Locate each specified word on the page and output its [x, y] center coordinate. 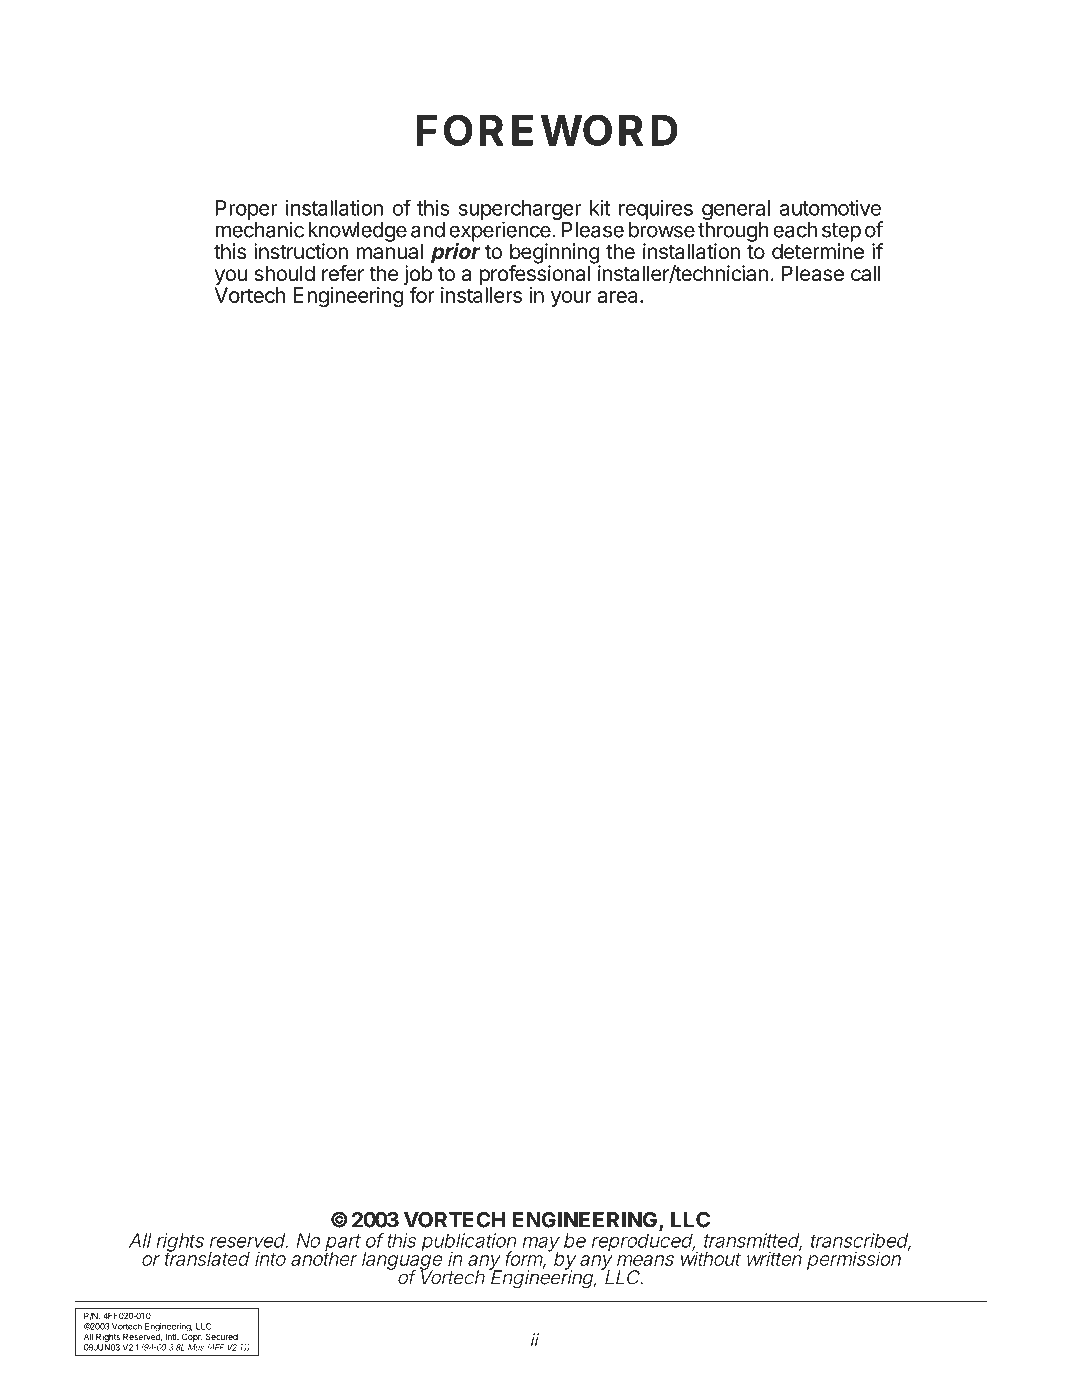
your [571, 299]
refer [343, 273]
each [795, 230]
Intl [172, 1336]
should [284, 273]
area [619, 297]
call [866, 273]
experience [500, 232]
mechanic [259, 229]
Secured [222, 1336]
